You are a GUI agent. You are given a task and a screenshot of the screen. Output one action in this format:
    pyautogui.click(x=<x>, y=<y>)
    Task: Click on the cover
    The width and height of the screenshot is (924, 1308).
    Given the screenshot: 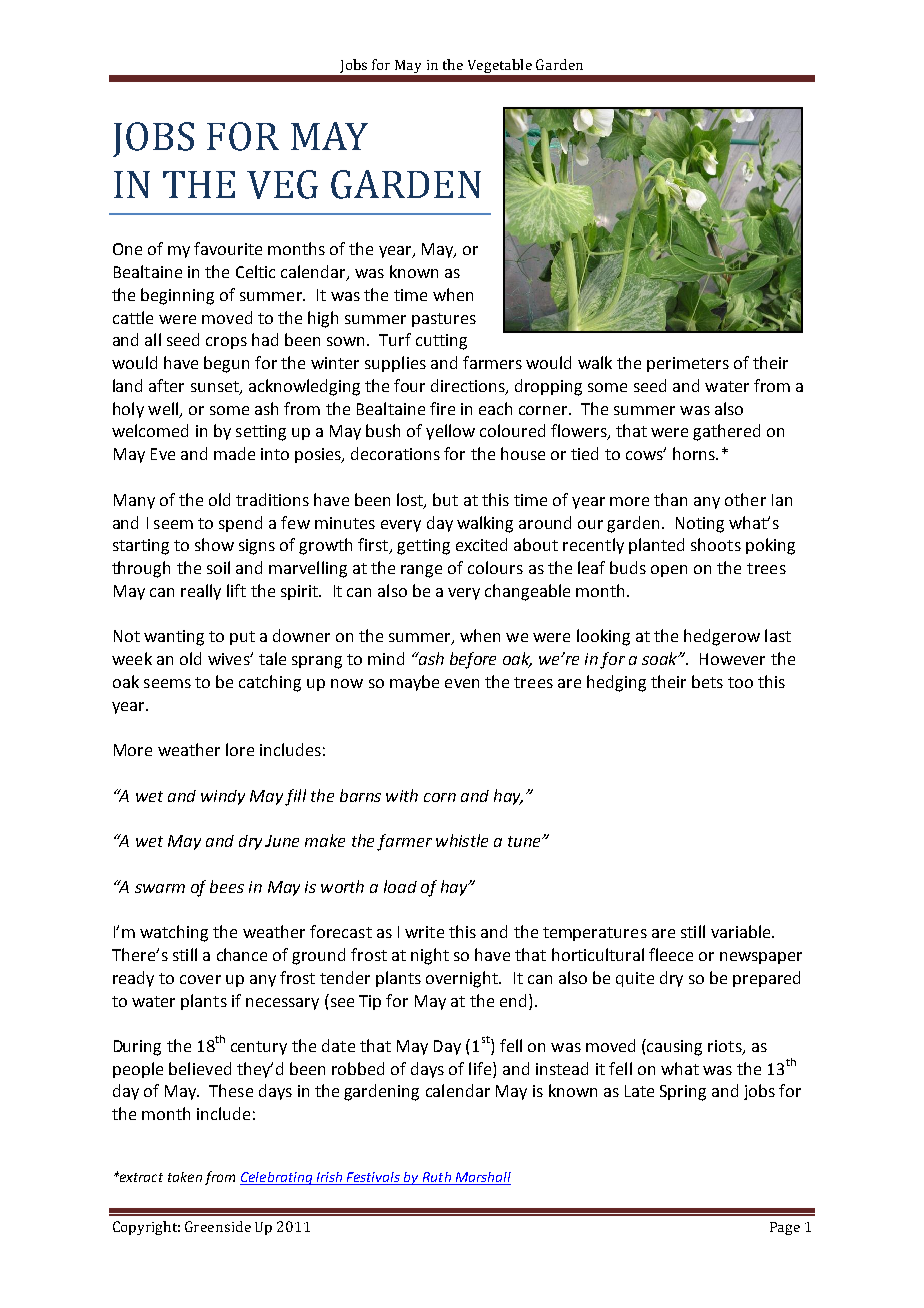 What is the action you would take?
    pyautogui.click(x=200, y=979)
